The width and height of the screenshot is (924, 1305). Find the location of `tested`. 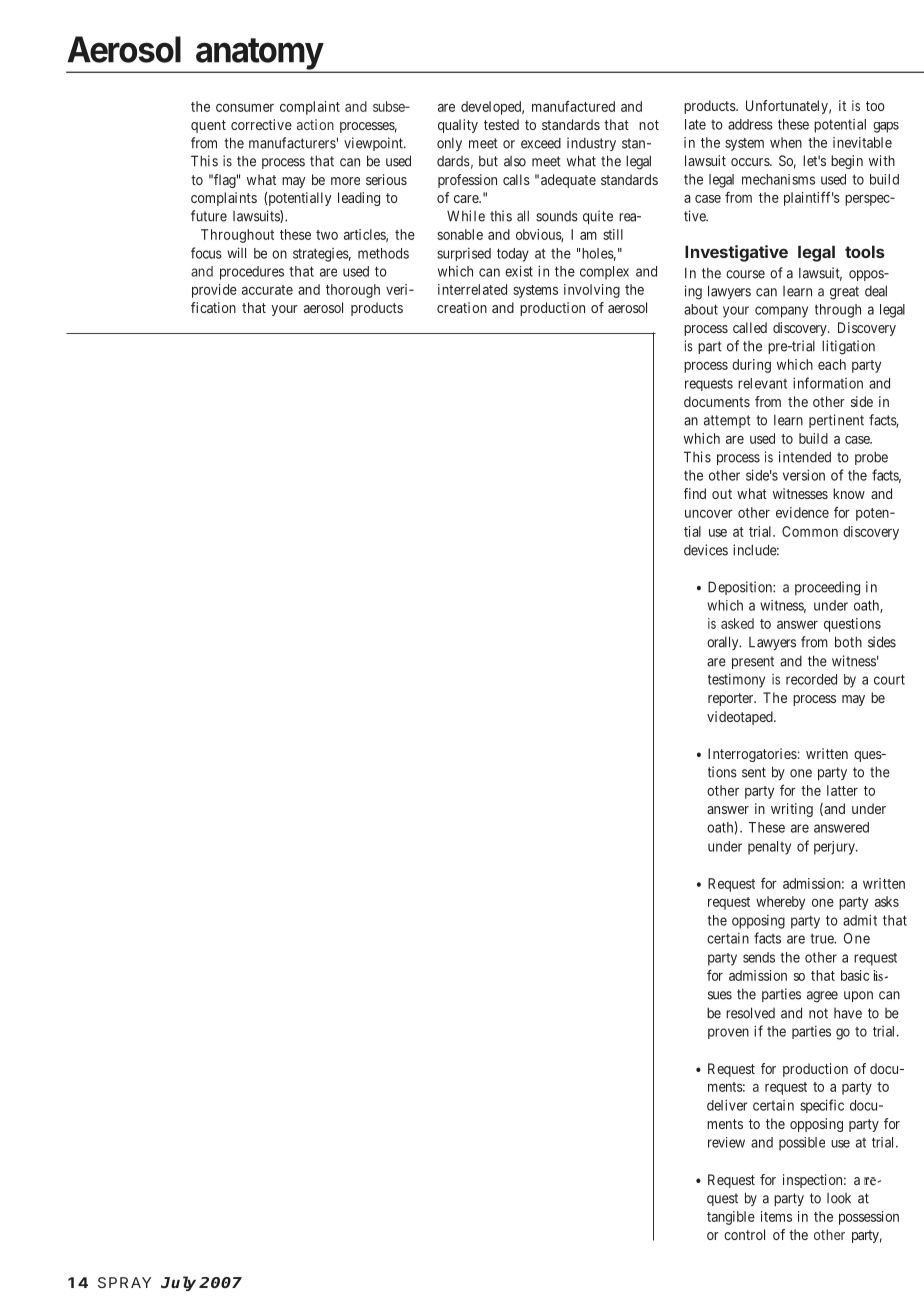

tested is located at coordinates (501, 124).
